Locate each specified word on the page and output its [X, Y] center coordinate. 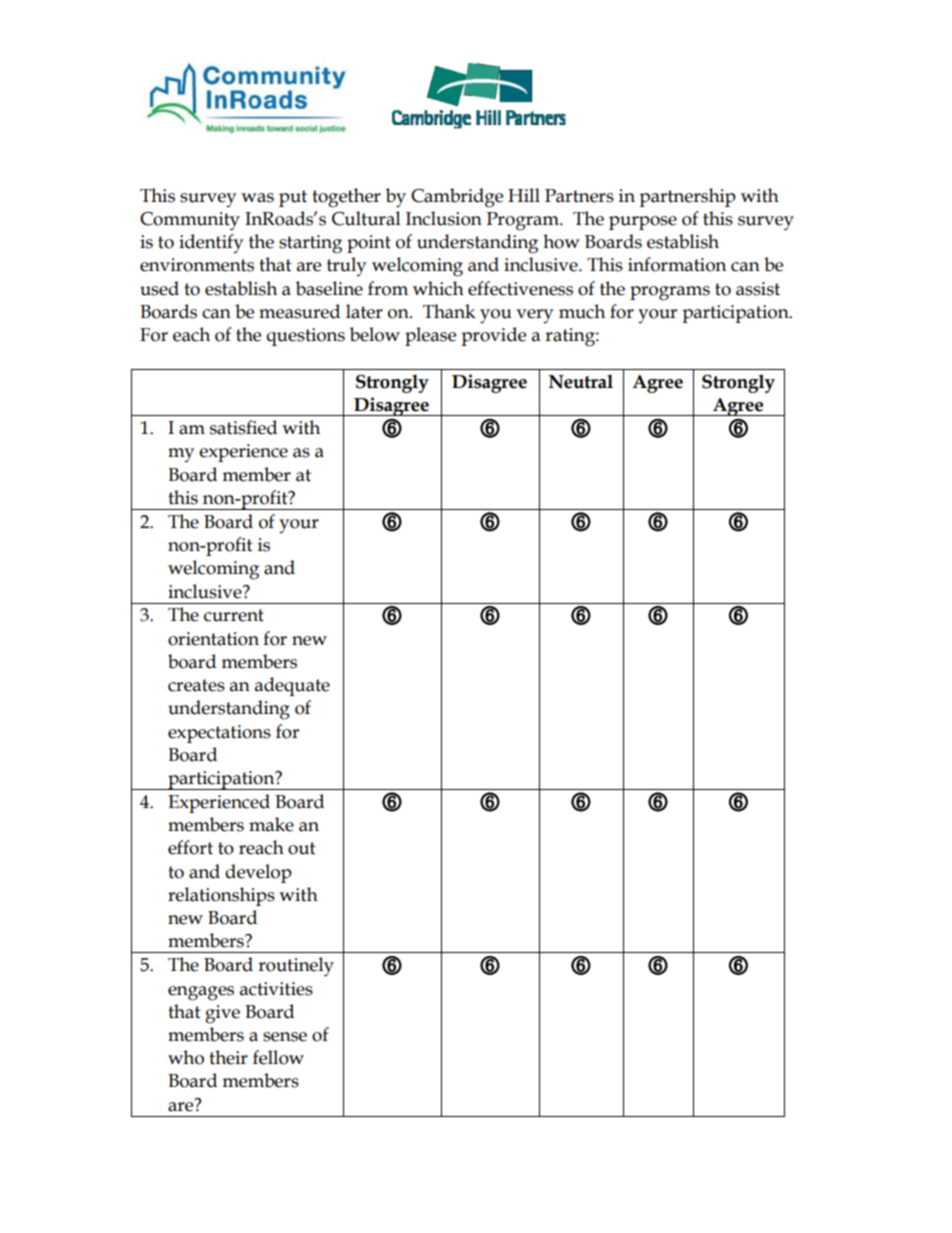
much [582, 311]
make [271, 824]
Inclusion [444, 218]
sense [285, 1037]
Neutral [581, 381]
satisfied [243, 427]
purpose [643, 223]
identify [211, 243]
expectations [219, 734]
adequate [292, 686]
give [222, 1014]
